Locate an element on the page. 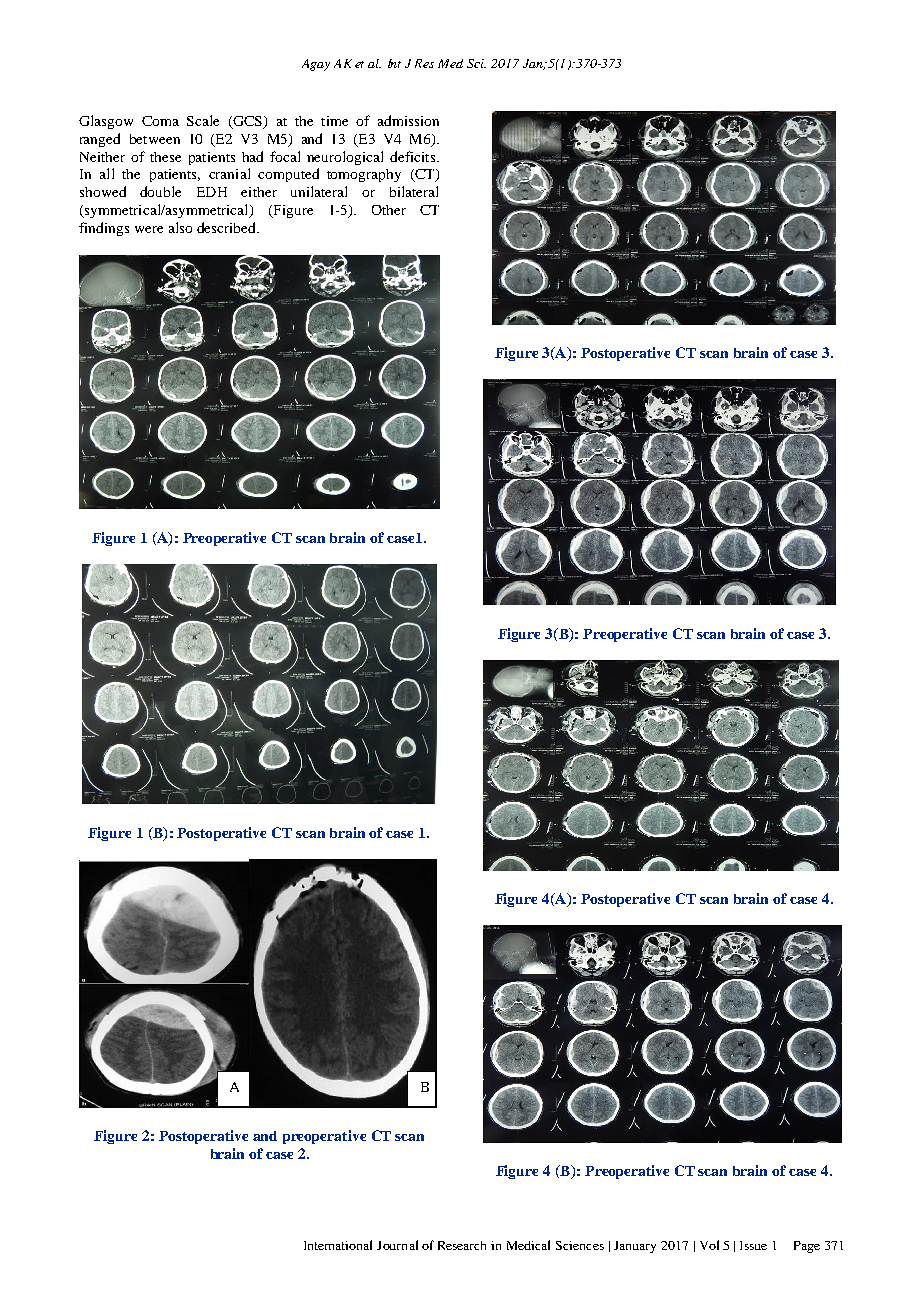 This image has height=1308, width=924. Vol is located at coordinates (709, 1245).
